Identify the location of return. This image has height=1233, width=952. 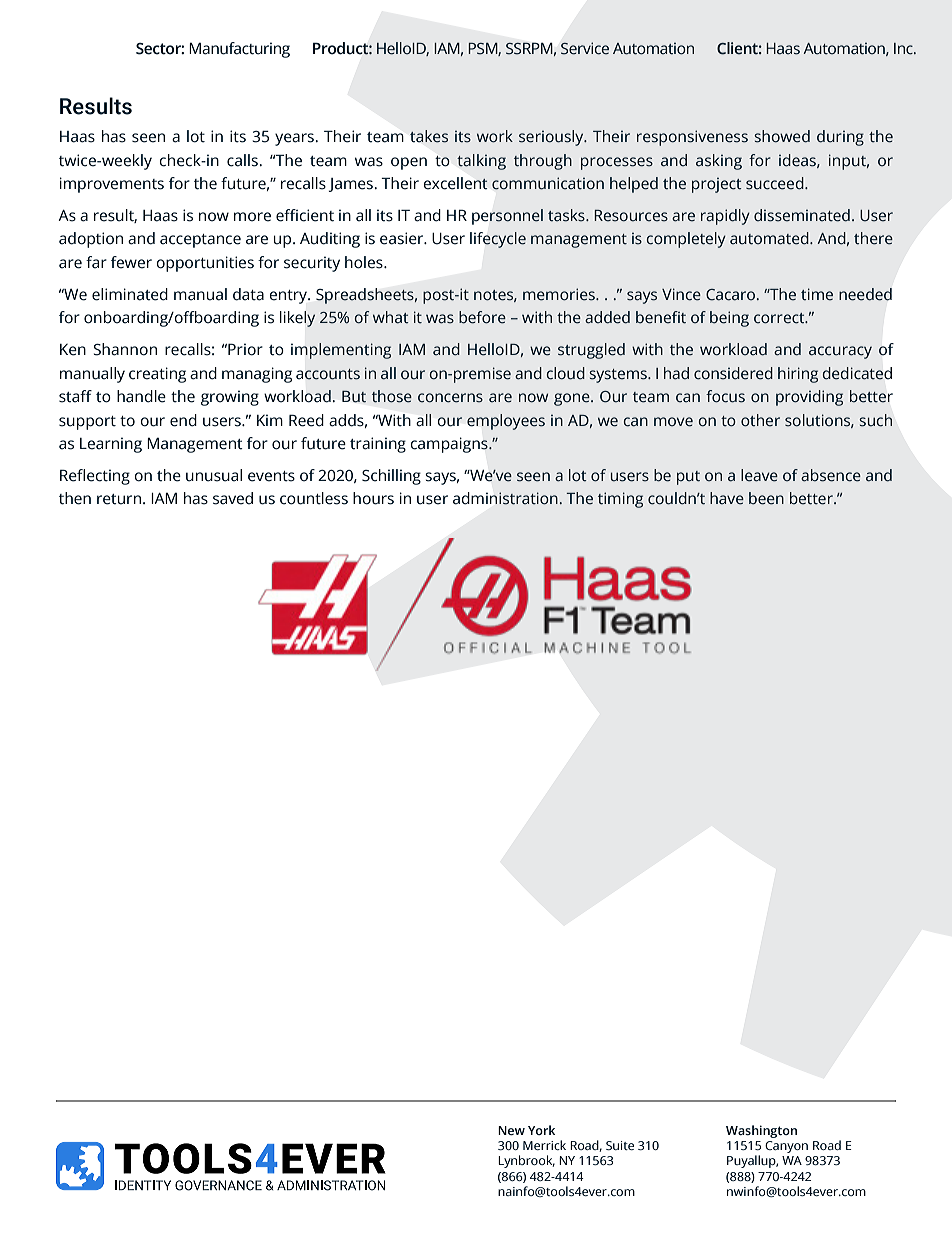
(119, 499).
